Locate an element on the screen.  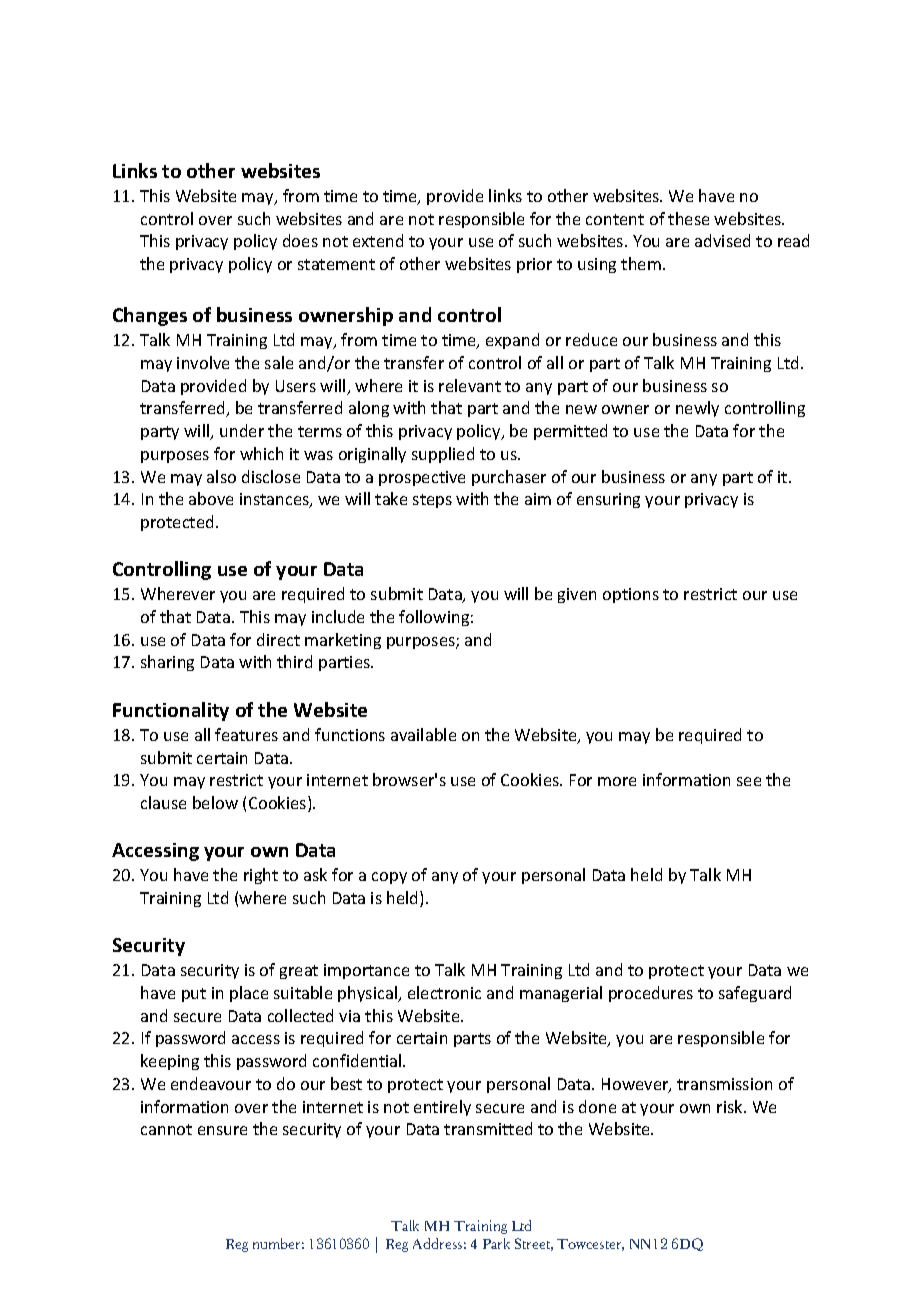
available is located at coordinates (423, 734).
